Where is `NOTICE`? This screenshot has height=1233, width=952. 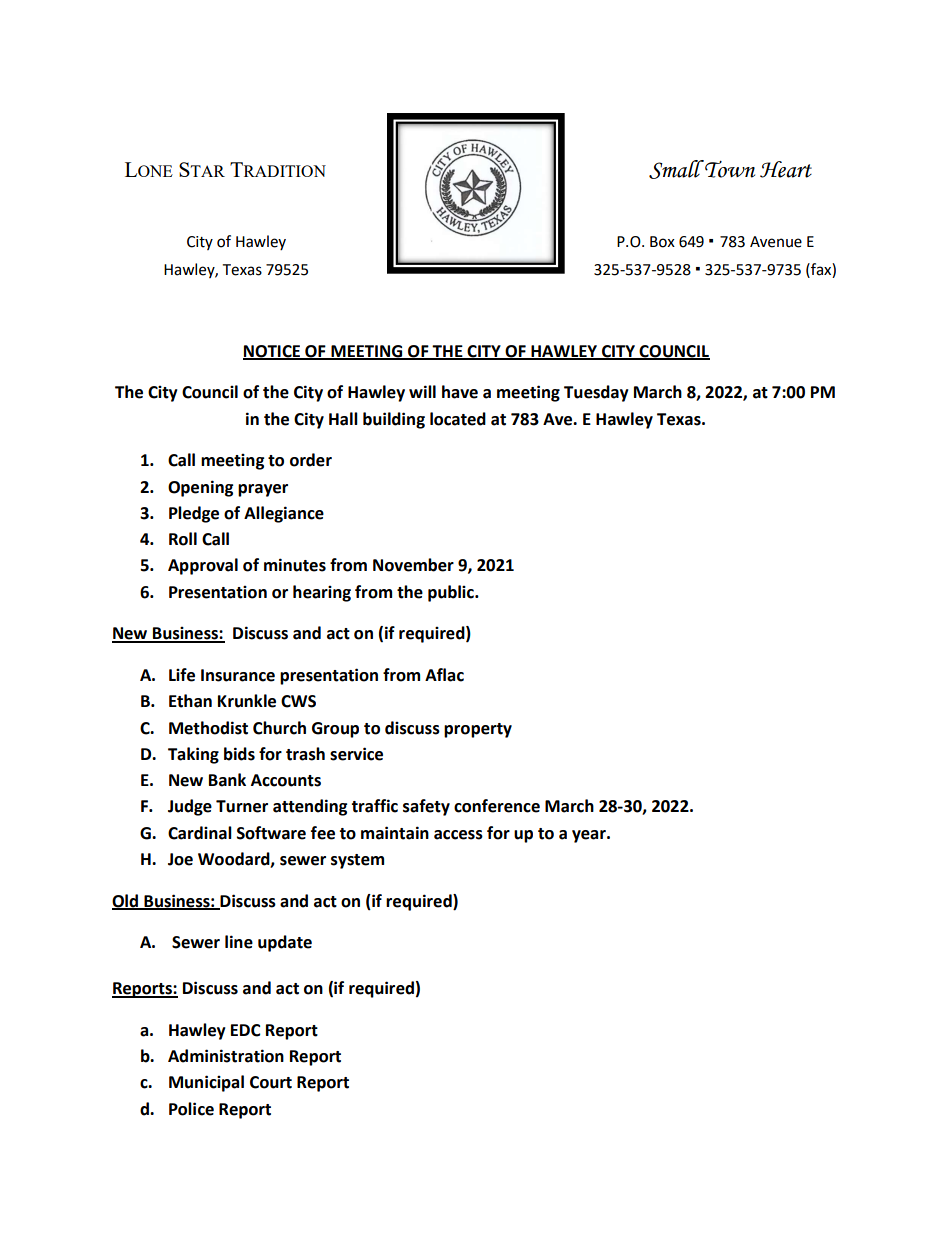 NOTICE is located at coordinates (273, 352).
